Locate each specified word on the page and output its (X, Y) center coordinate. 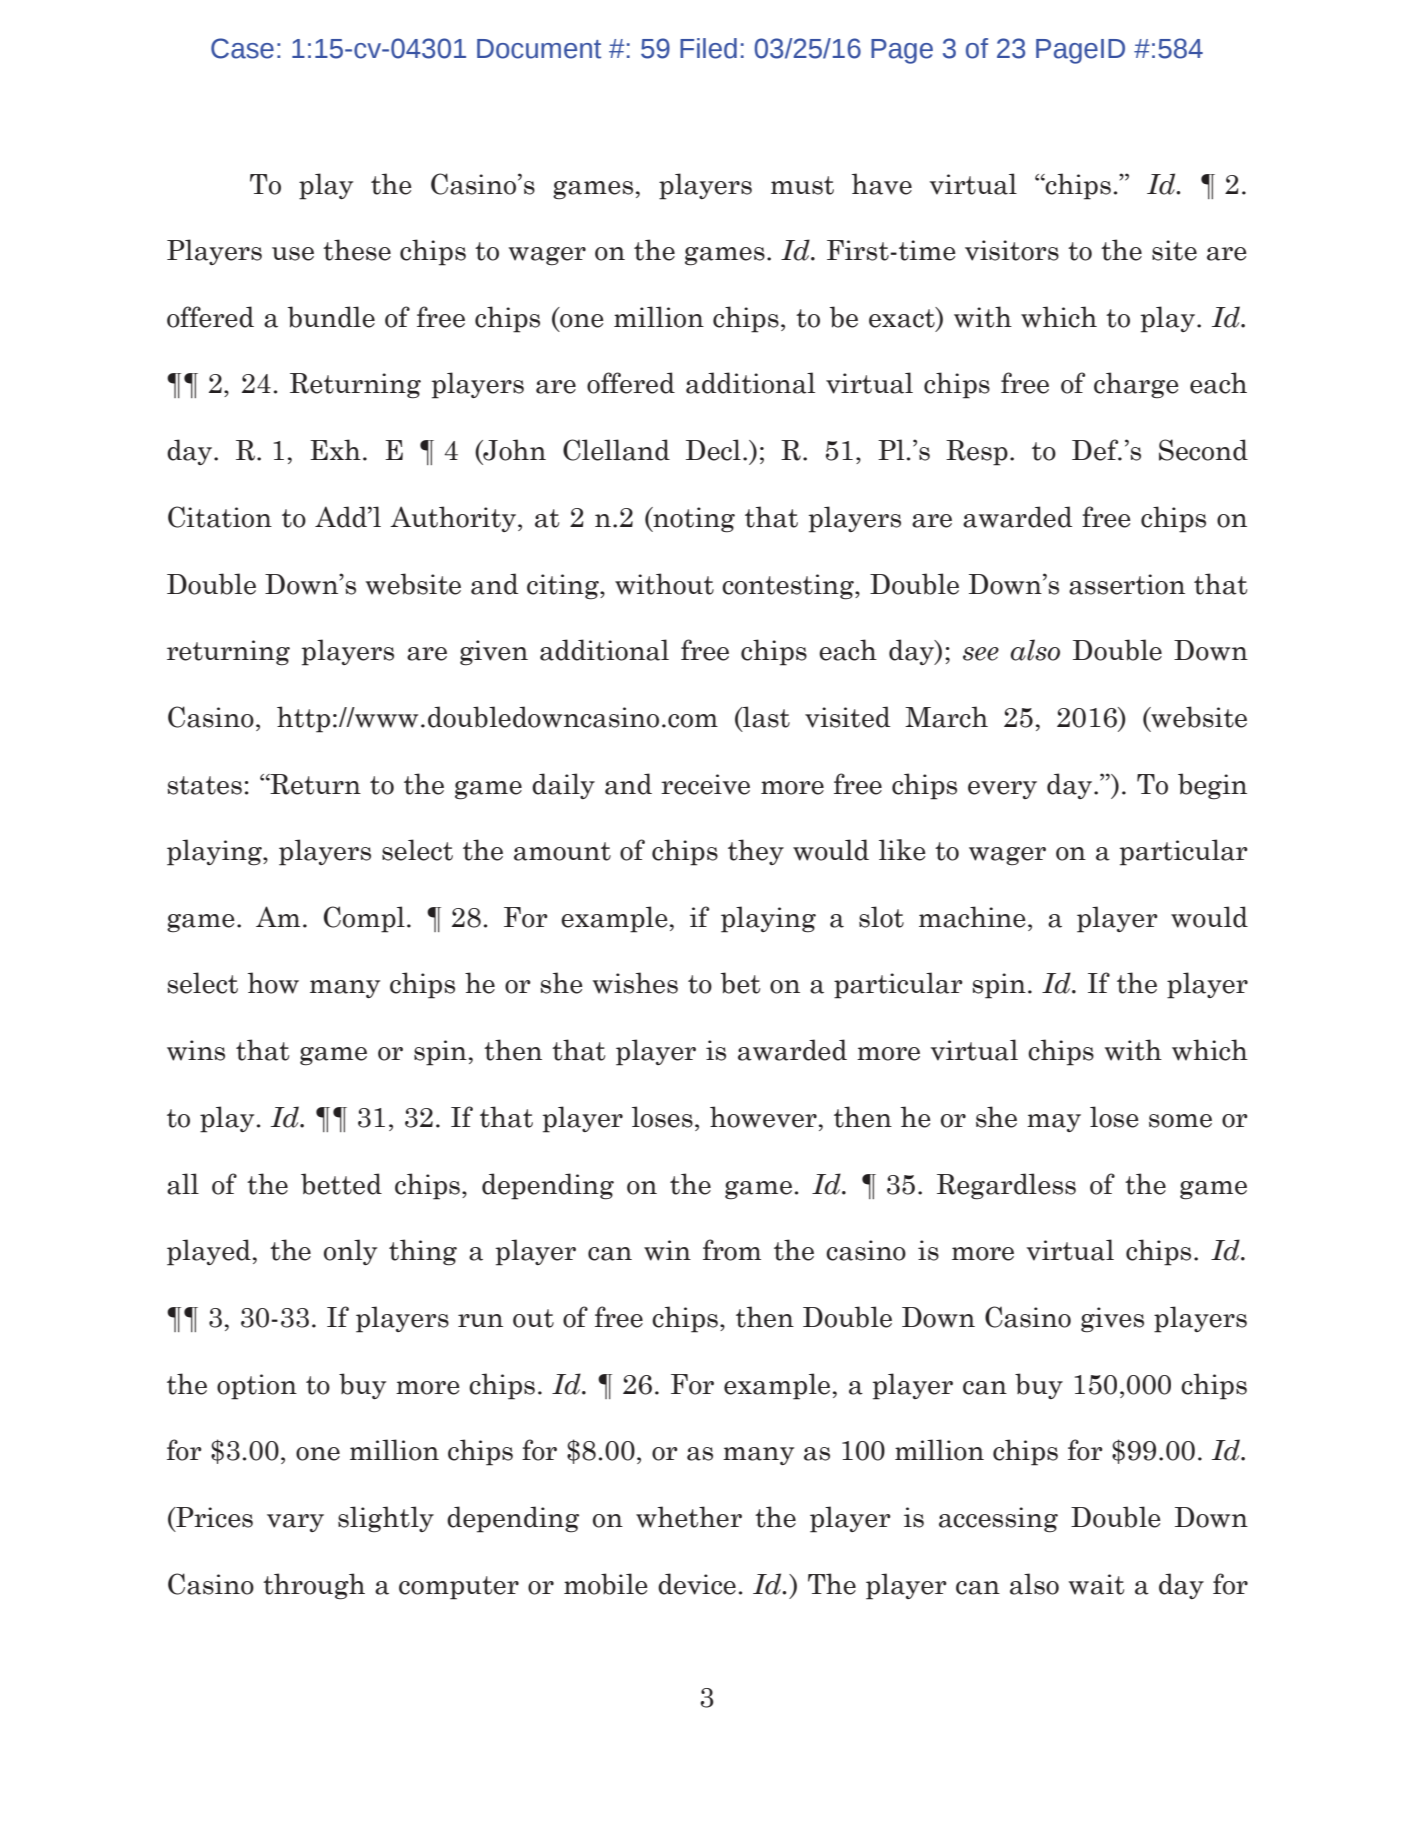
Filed (708, 48)
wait (1096, 1584)
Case (242, 48)
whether (689, 1517)
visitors (1012, 250)
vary (295, 1523)
